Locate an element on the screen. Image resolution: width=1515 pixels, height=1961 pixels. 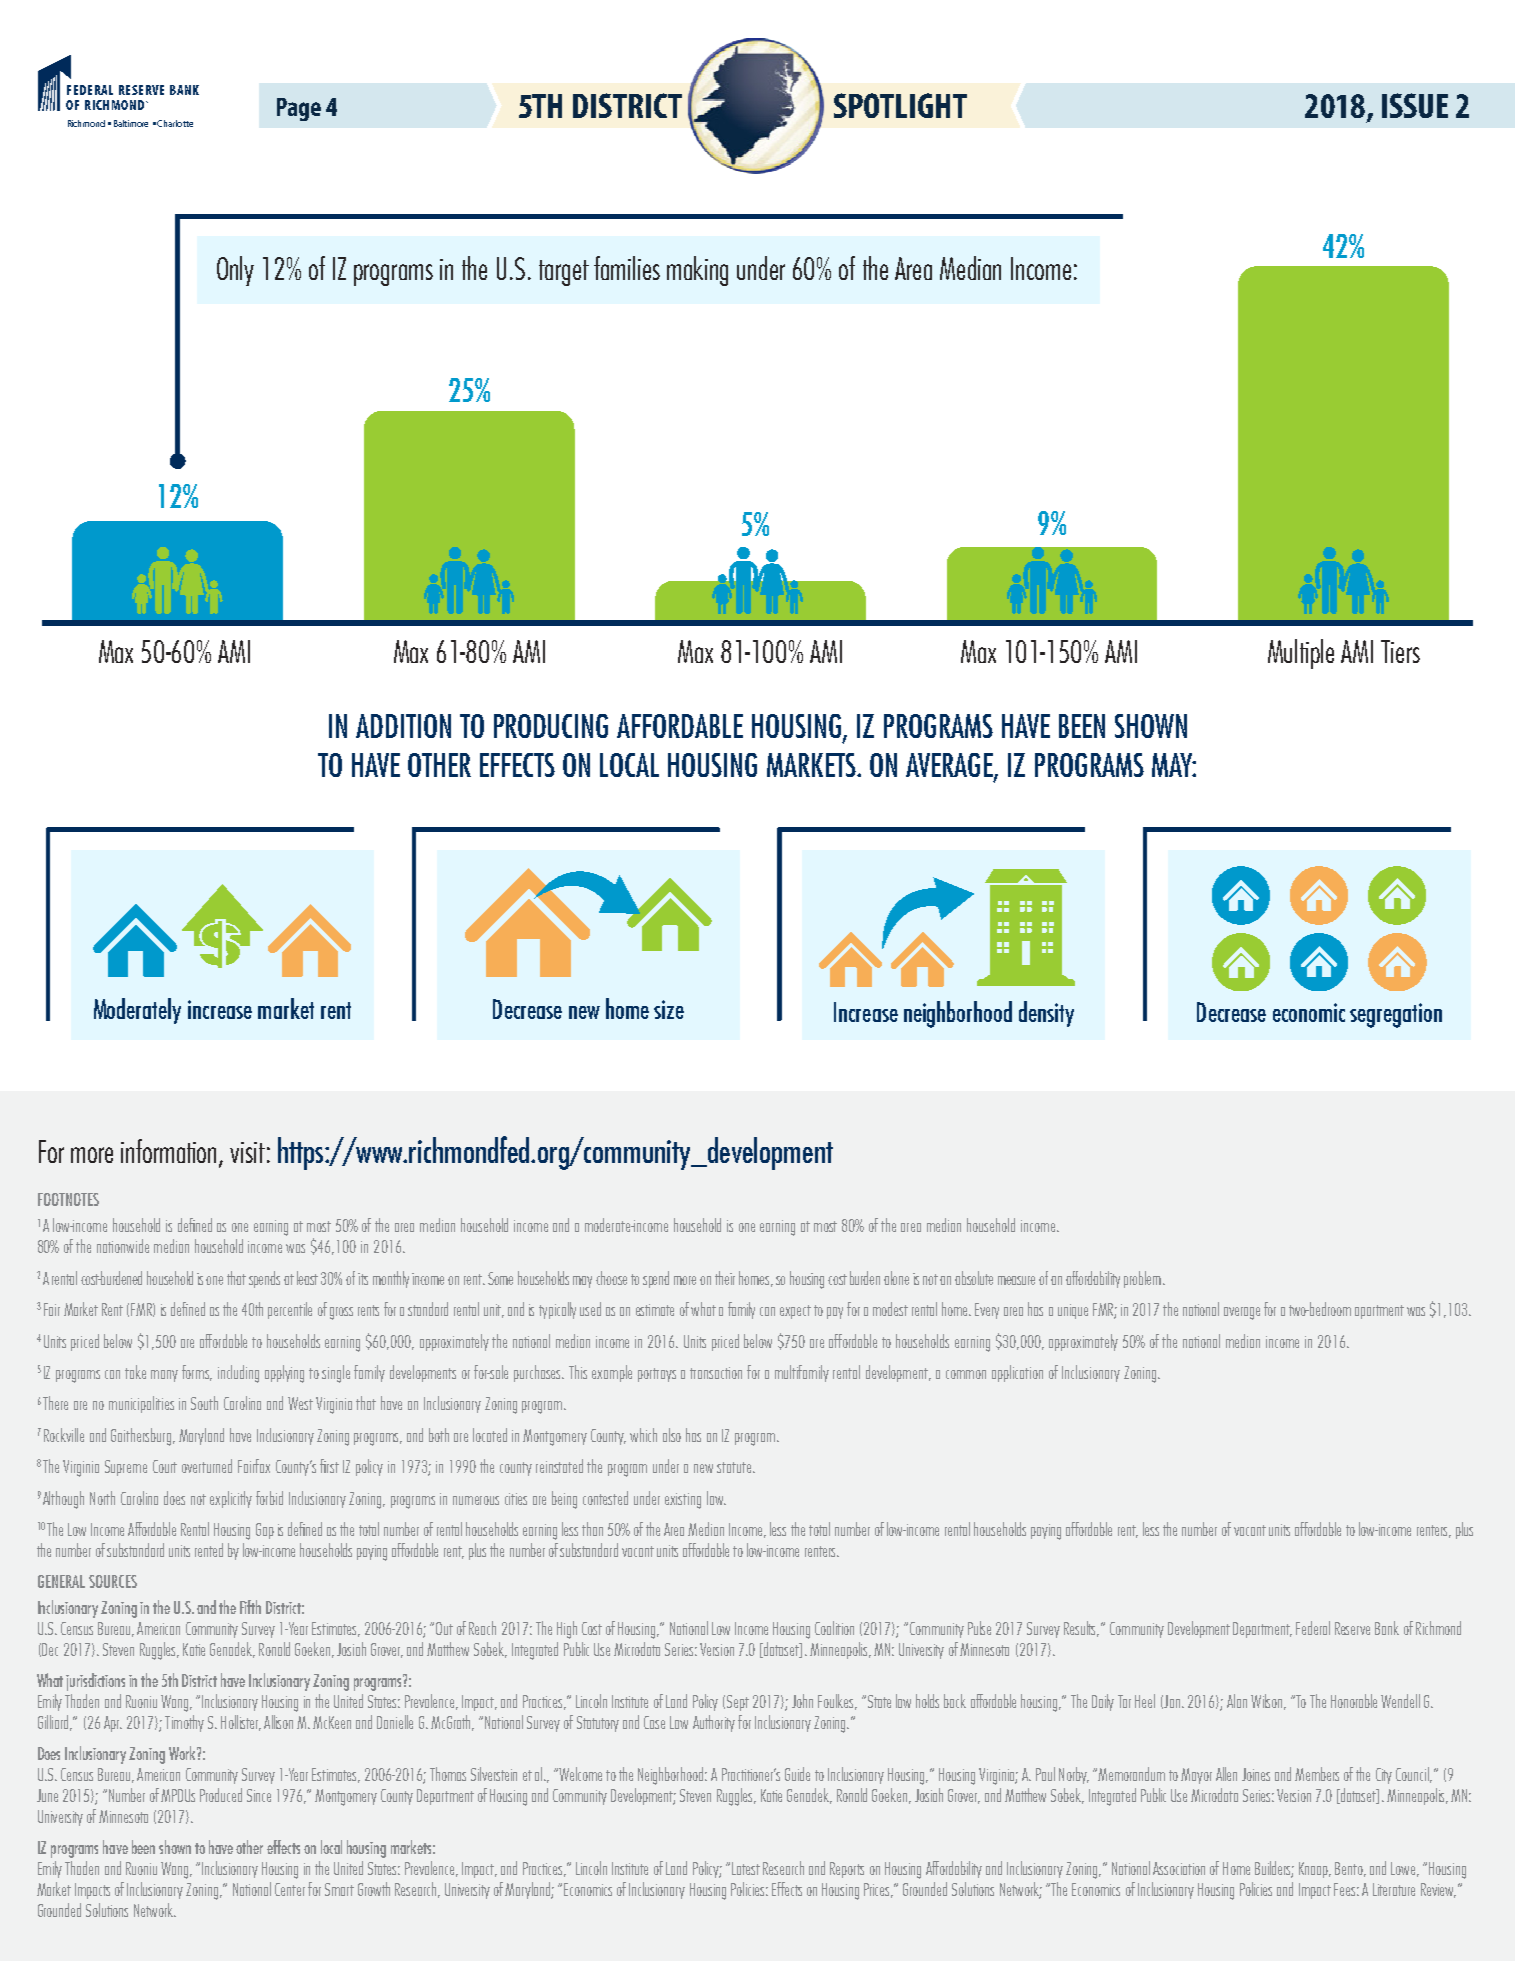
Multiple is located at coordinates (1301, 654).
